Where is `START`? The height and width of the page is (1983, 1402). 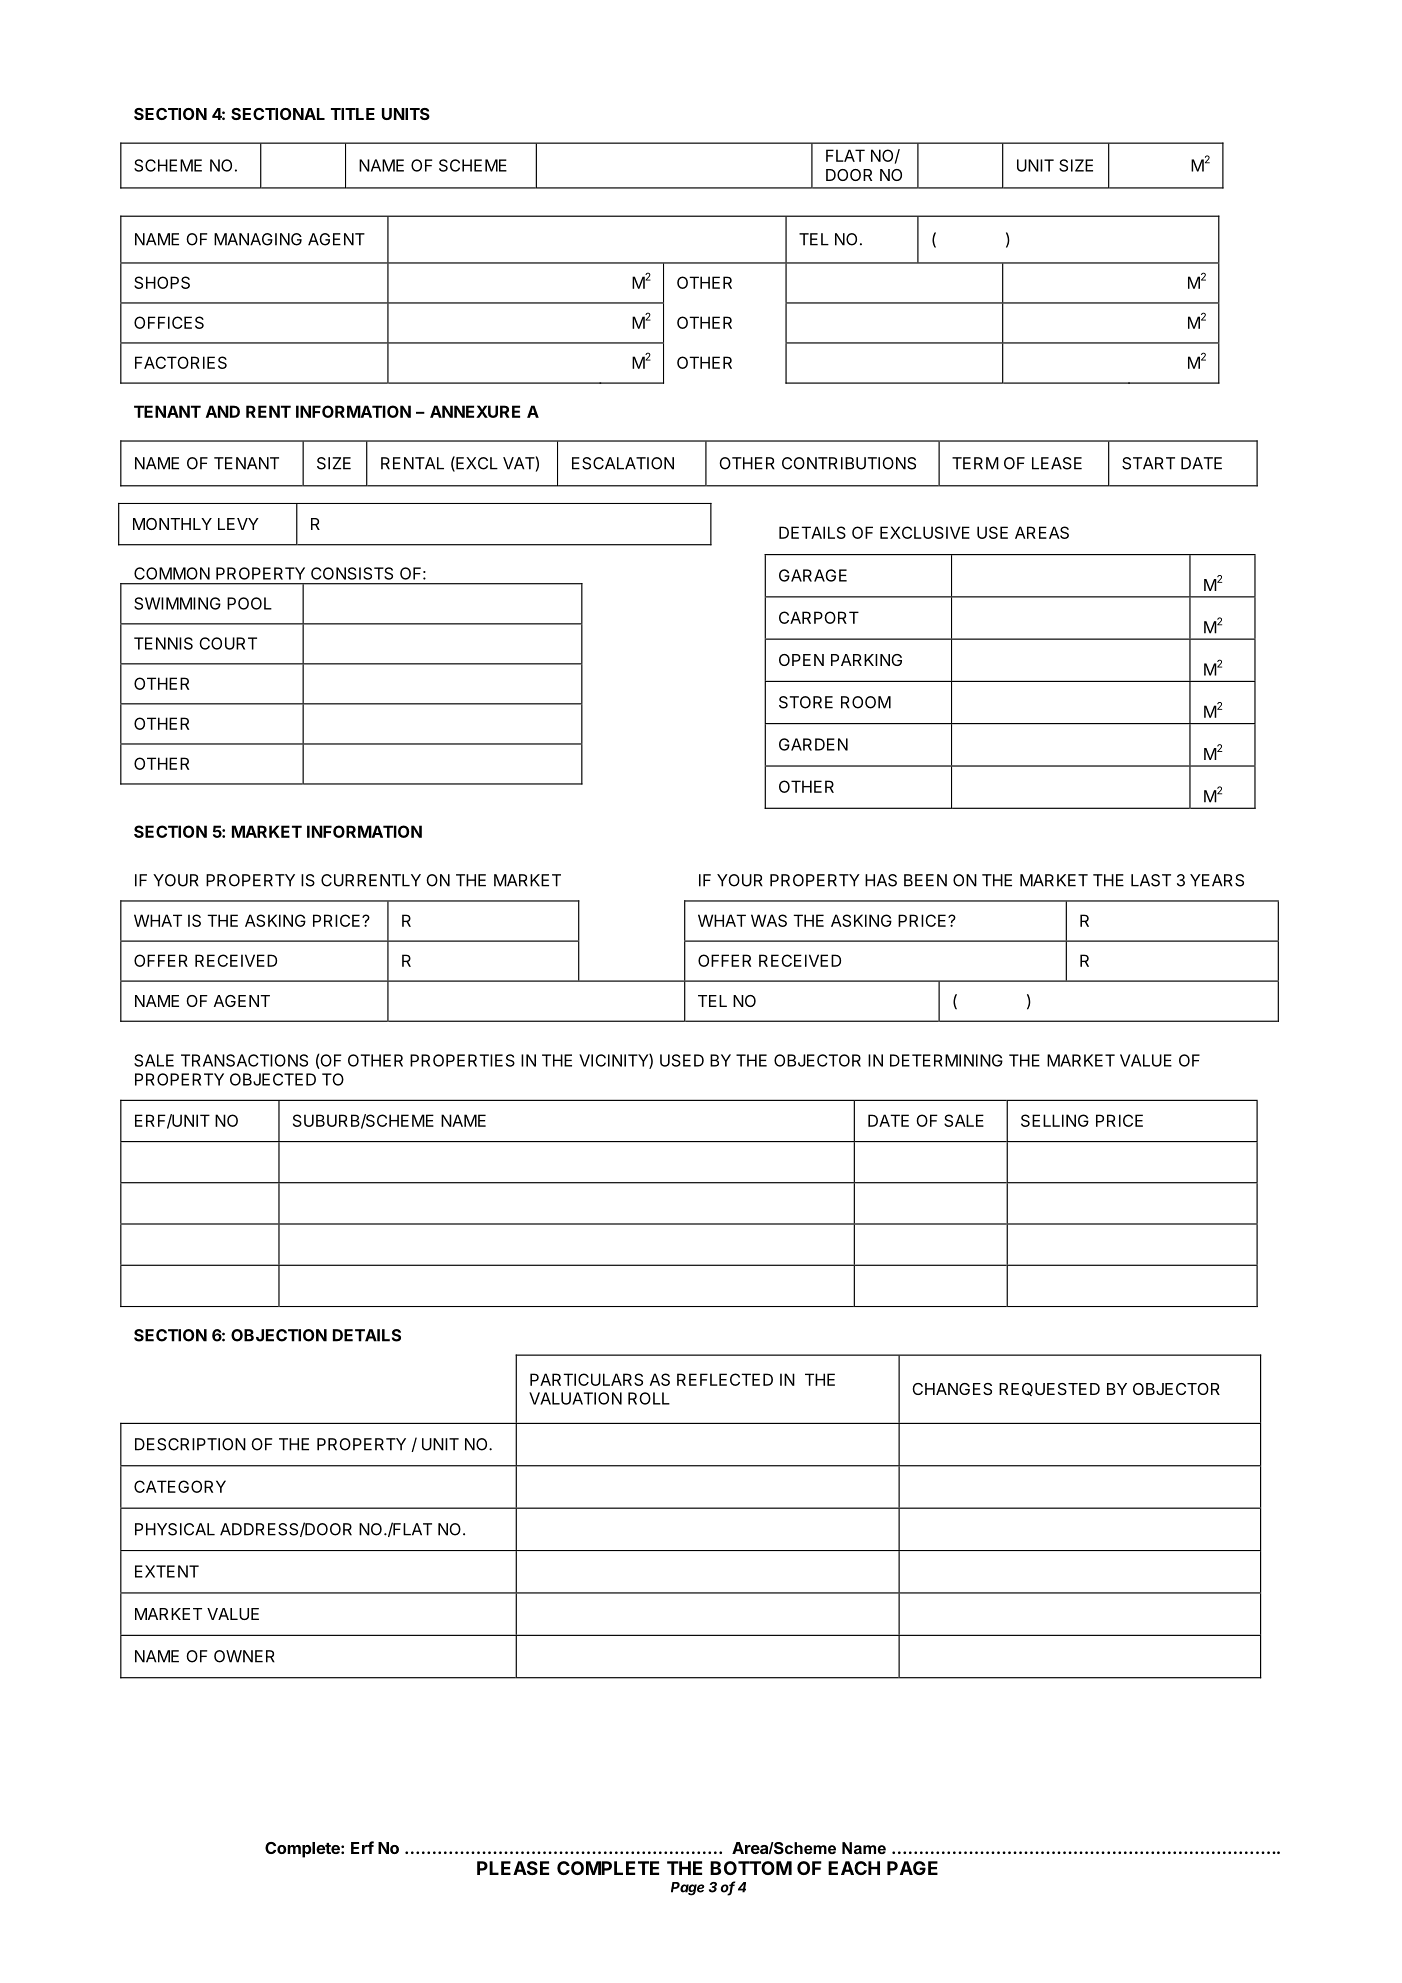 START is located at coordinates (1148, 463).
